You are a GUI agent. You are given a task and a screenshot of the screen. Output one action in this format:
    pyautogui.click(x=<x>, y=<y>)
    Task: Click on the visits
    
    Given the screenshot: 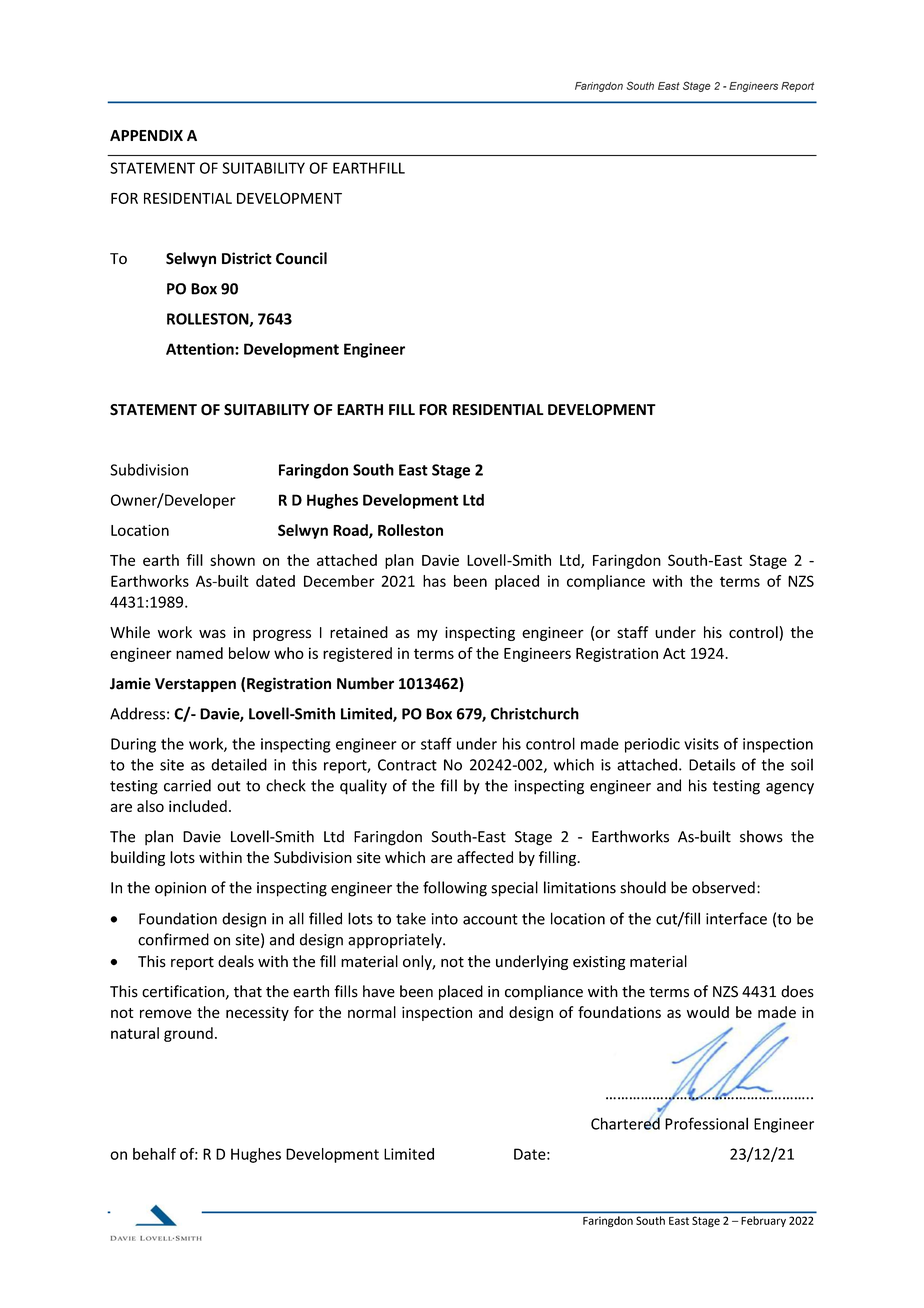 What is the action you would take?
    pyautogui.click(x=701, y=744)
